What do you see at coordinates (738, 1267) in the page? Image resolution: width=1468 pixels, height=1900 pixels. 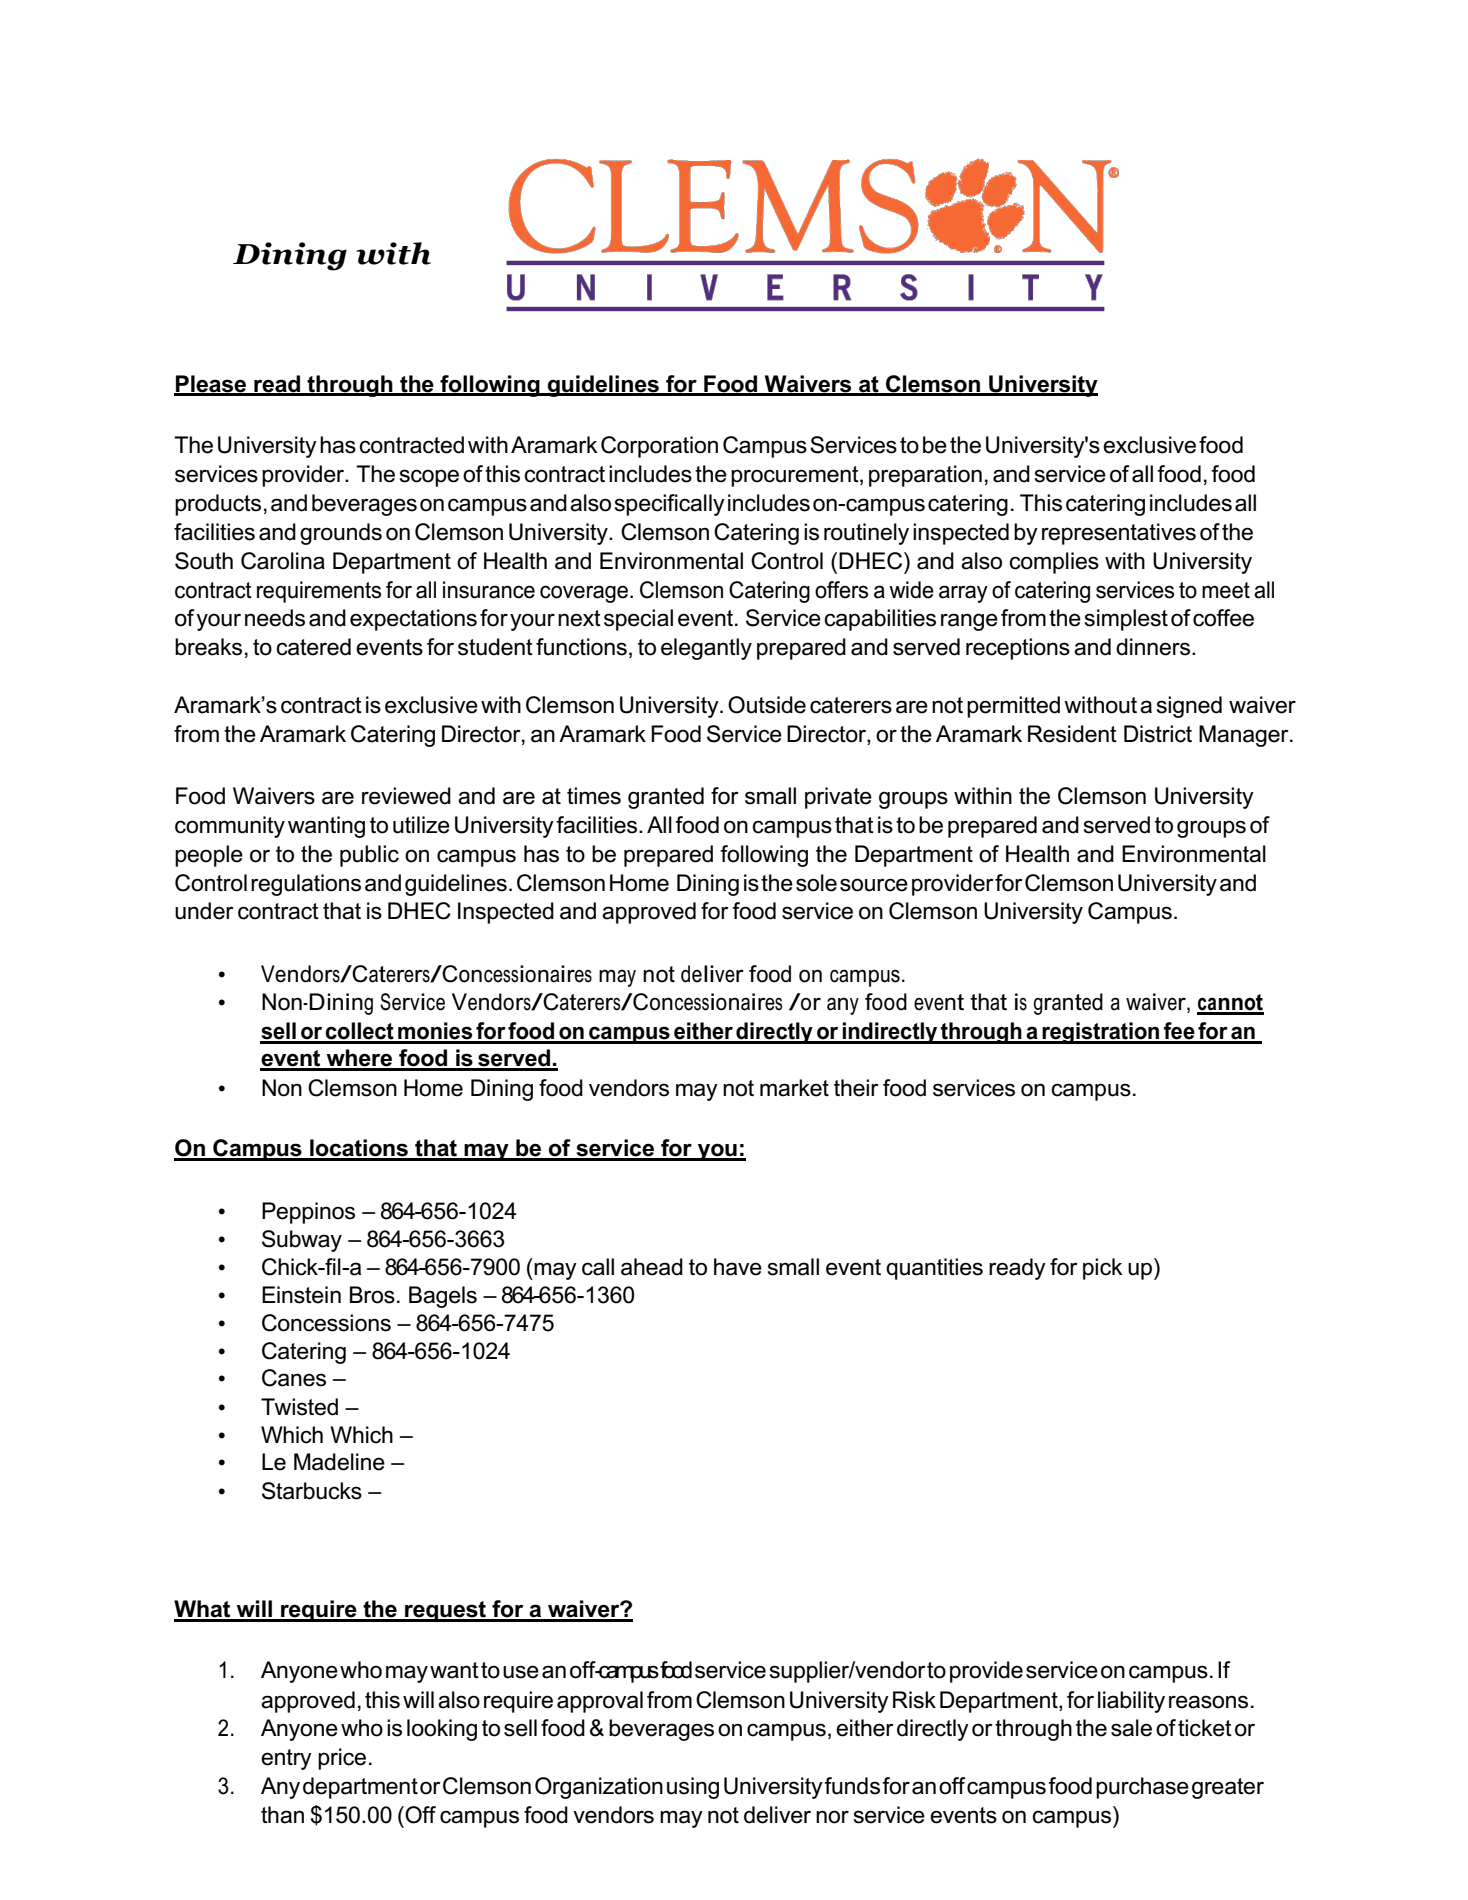 I see `have` at bounding box center [738, 1267].
